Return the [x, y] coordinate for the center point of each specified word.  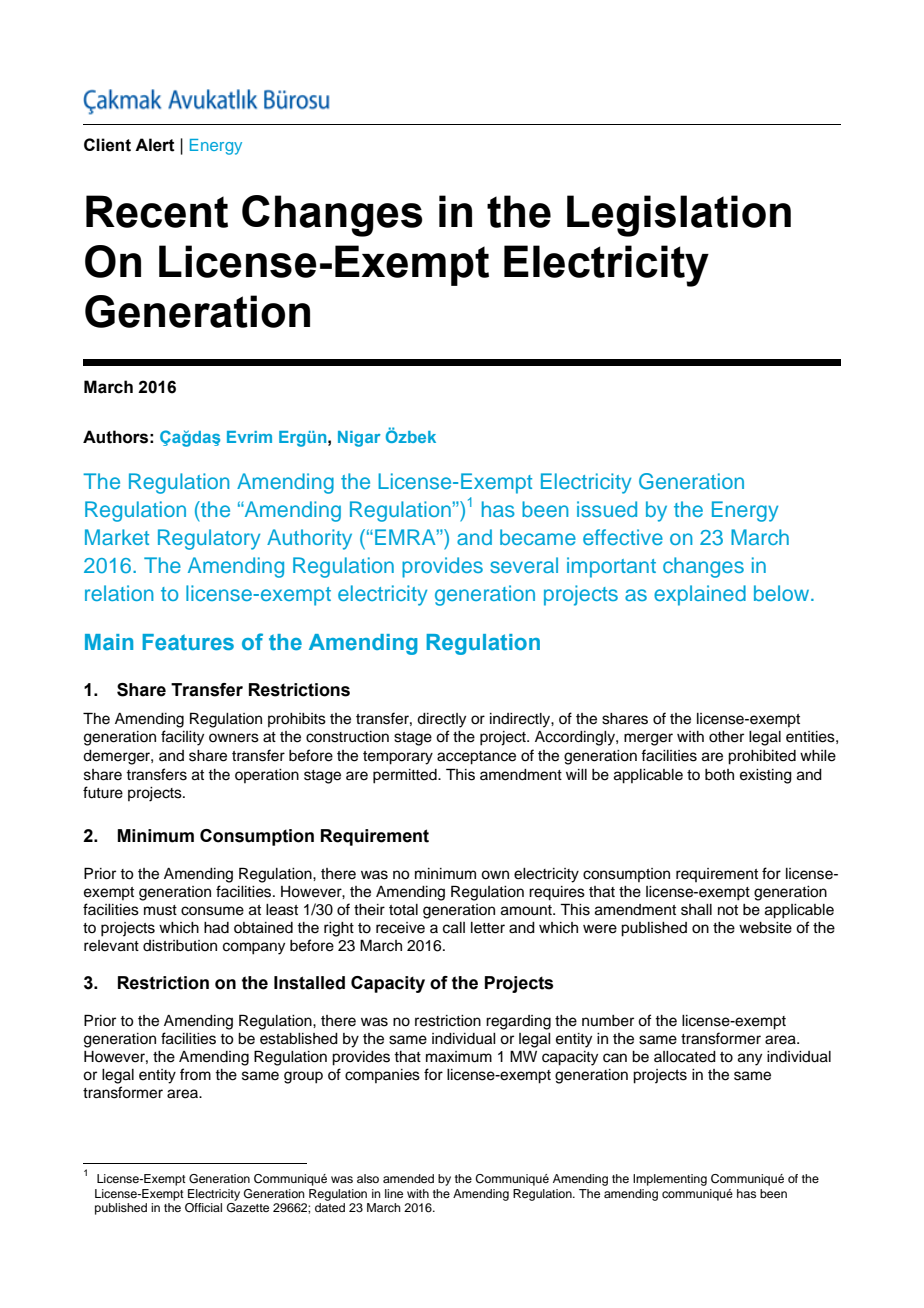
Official [203, 1208]
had [216, 928]
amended [408, 1178]
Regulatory [209, 539]
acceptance [476, 758]
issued [607, 509]
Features [188, 642]
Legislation [679, 216]
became [538, 537]
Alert [155, 145]
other [726, 737]
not [728, 910]
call [454, 928]
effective [623, 537]
